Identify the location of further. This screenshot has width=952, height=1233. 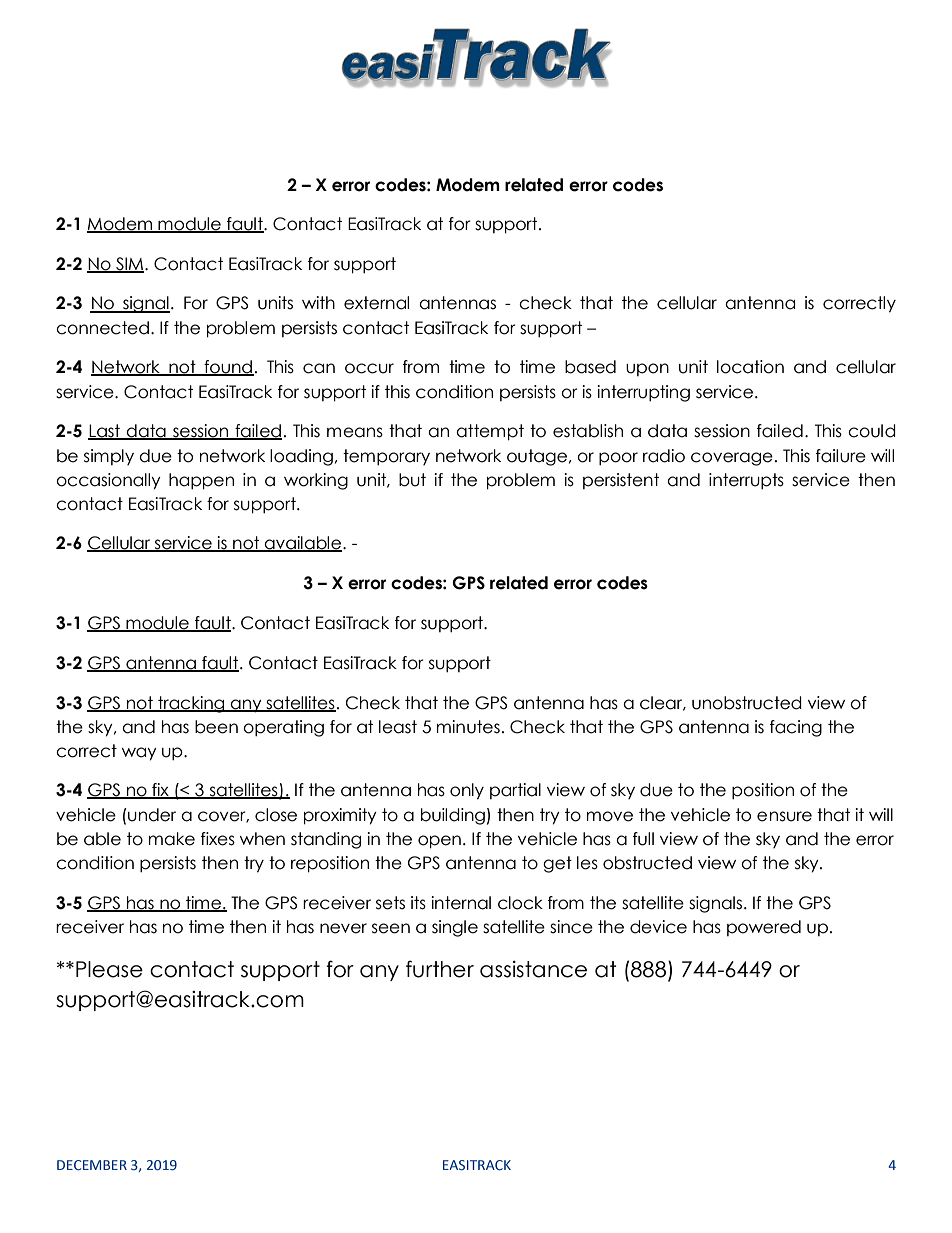
(440, 969).
